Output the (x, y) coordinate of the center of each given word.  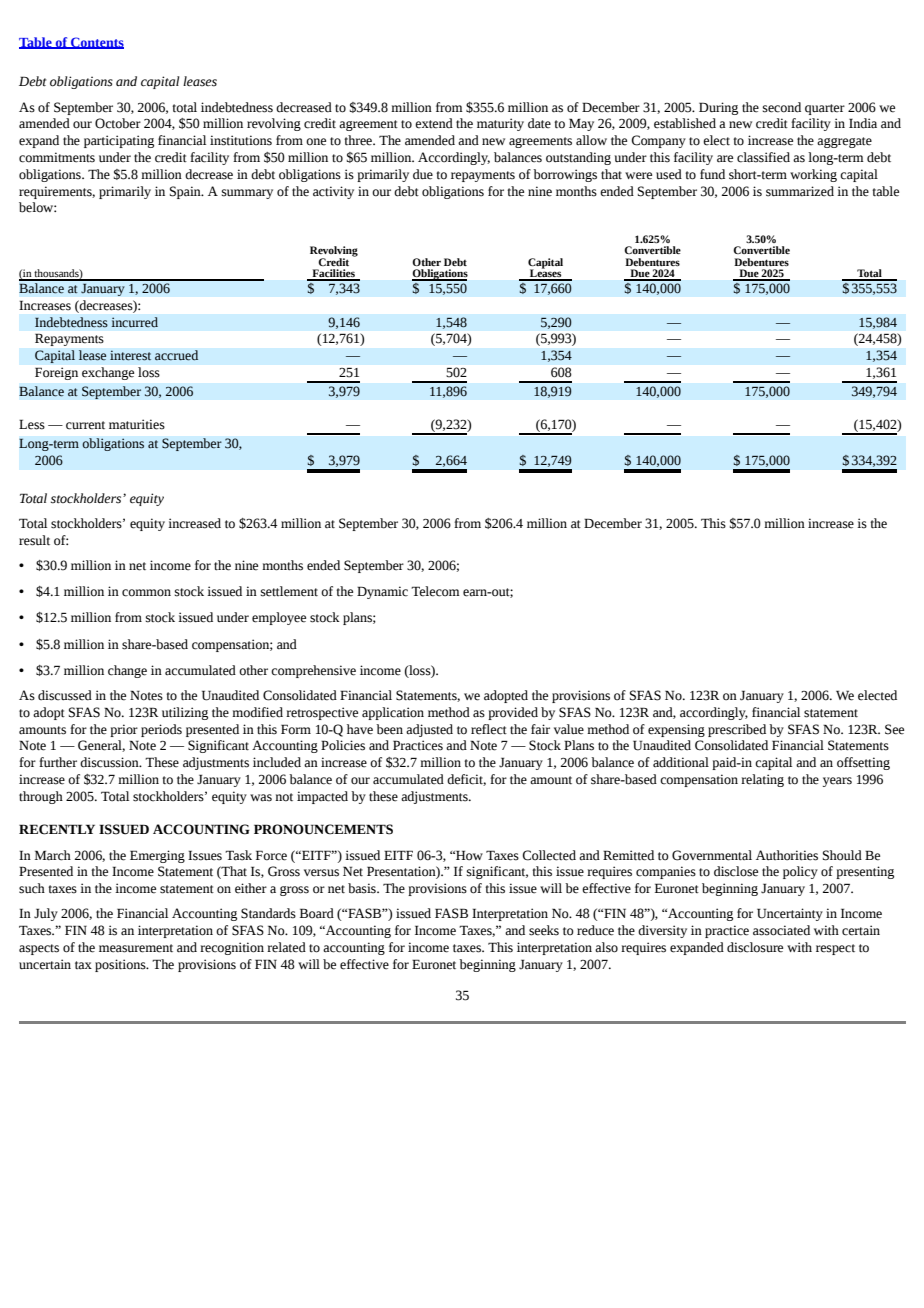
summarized (800, 191)
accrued (176, 355)
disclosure (755, 947)
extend (434, 123)
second (782, 107)
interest (130, 355)
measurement (136, 948)
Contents (96, 43)
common (146, 593)
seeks (544, 930)
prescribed (737, 730)
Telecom (435, 591)
